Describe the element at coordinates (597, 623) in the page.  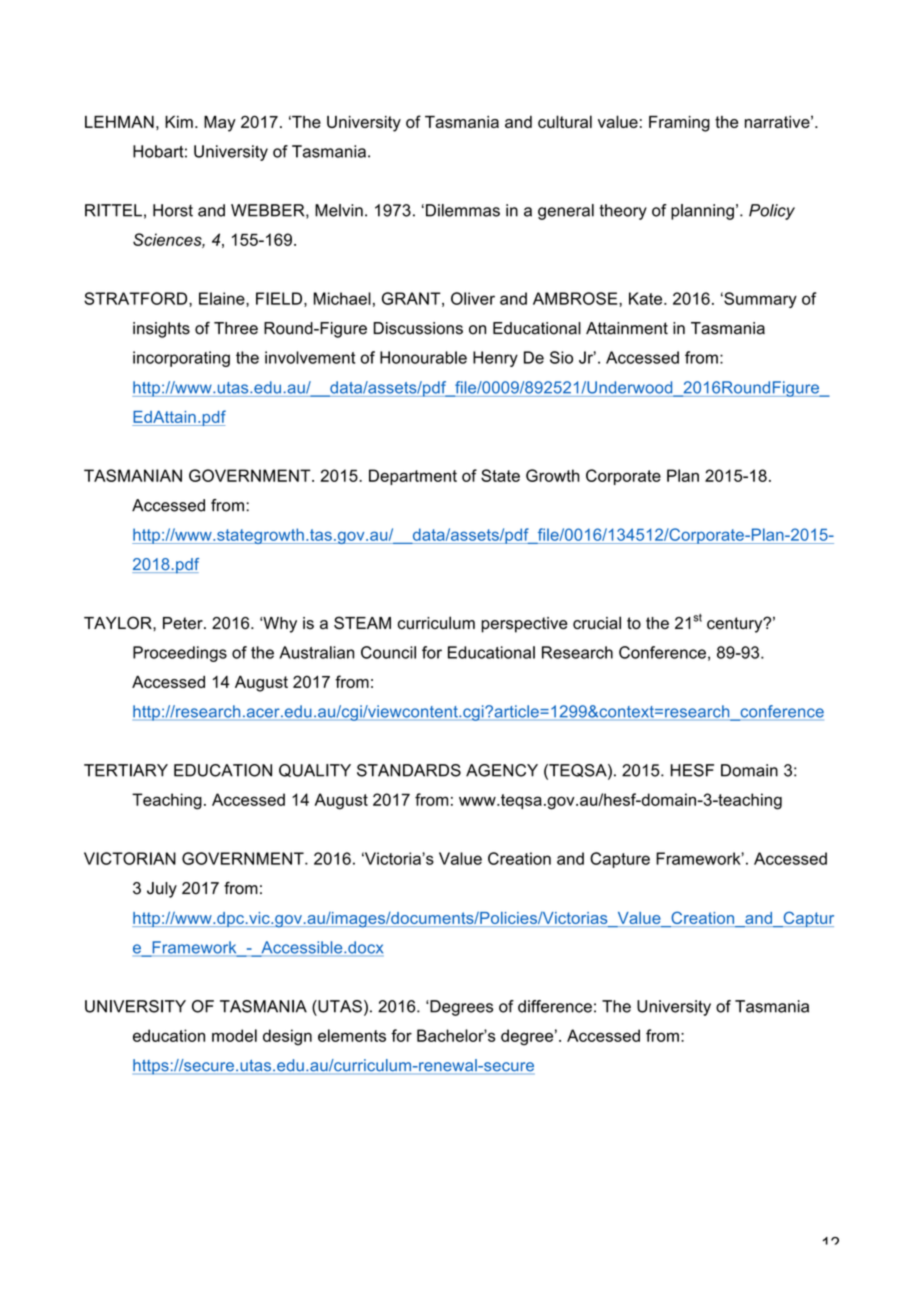
I see `crucial` at that location.
